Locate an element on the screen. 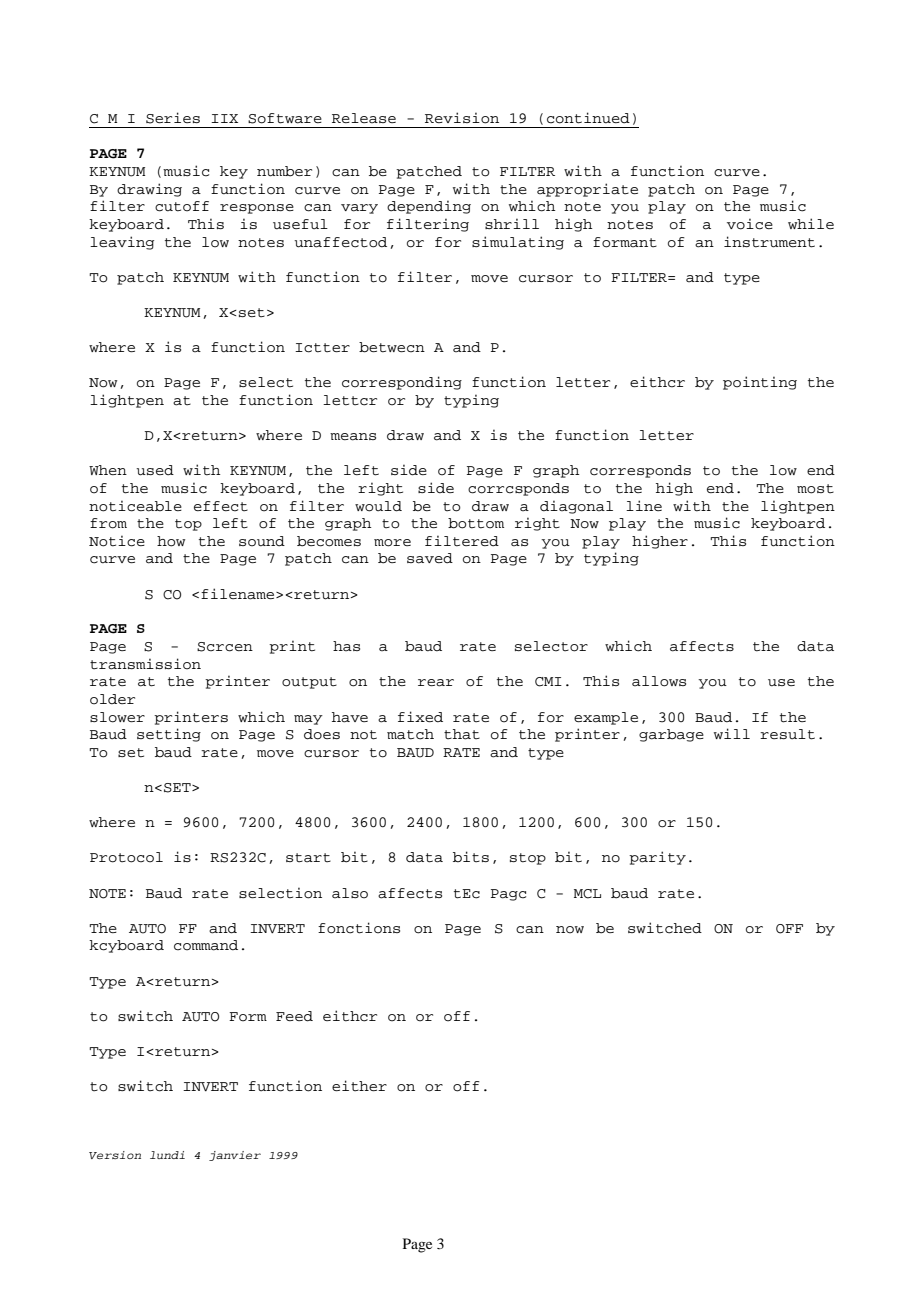 The image size is (924, 1308). lundi is located at coordinates (167, 1155).
